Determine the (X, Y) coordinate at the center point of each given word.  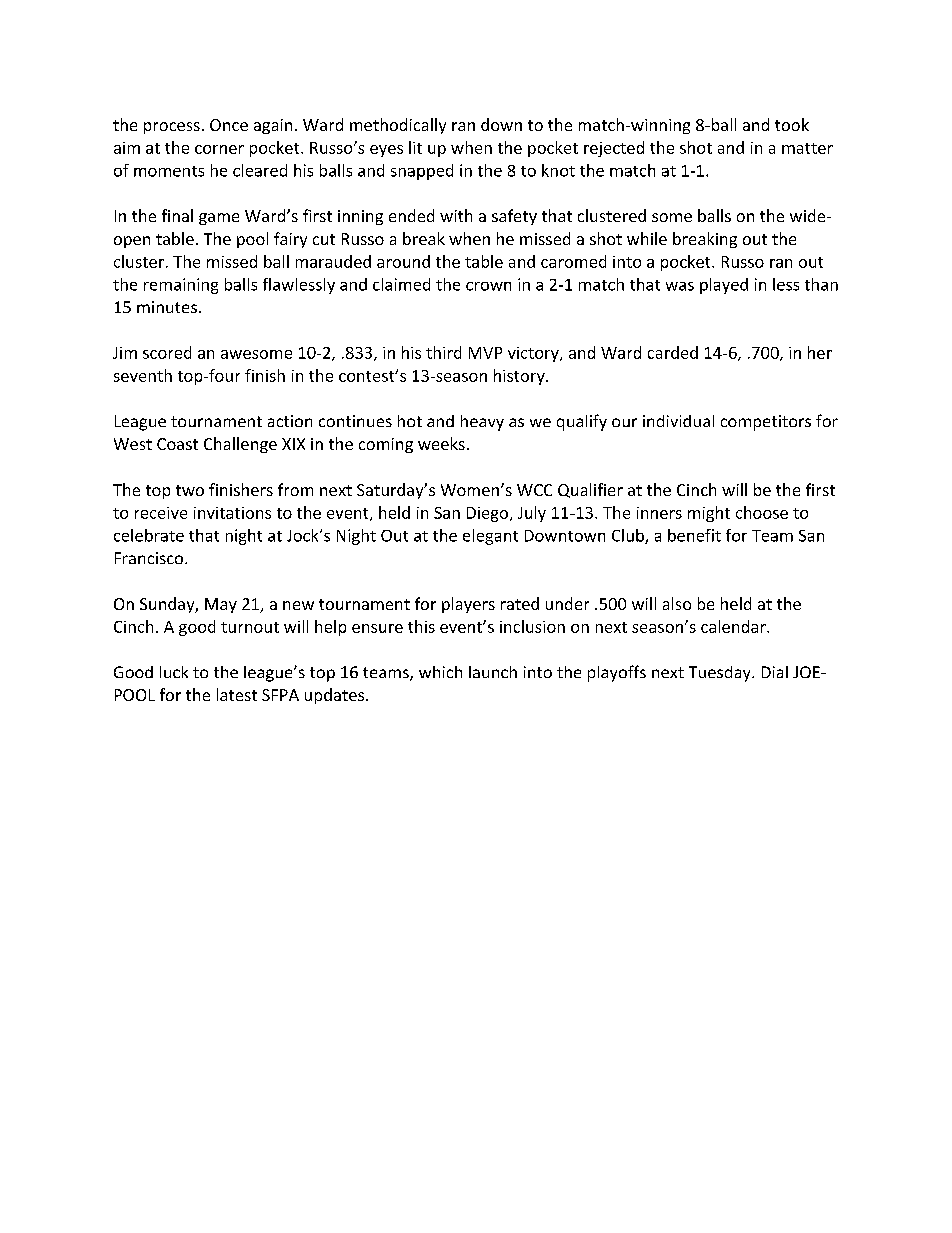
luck (174, 672)
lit (415, 147)
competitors (766, 423)
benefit (694, 535)
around (403, 261)
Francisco (150, 558)
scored (167, 352)
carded (673, 352)
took (792, 124)
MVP (485, 353)
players (468, 605)
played (724, 286)
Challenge (240, 445)
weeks (441, 443)
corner (219, 149)
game (219, 219)
